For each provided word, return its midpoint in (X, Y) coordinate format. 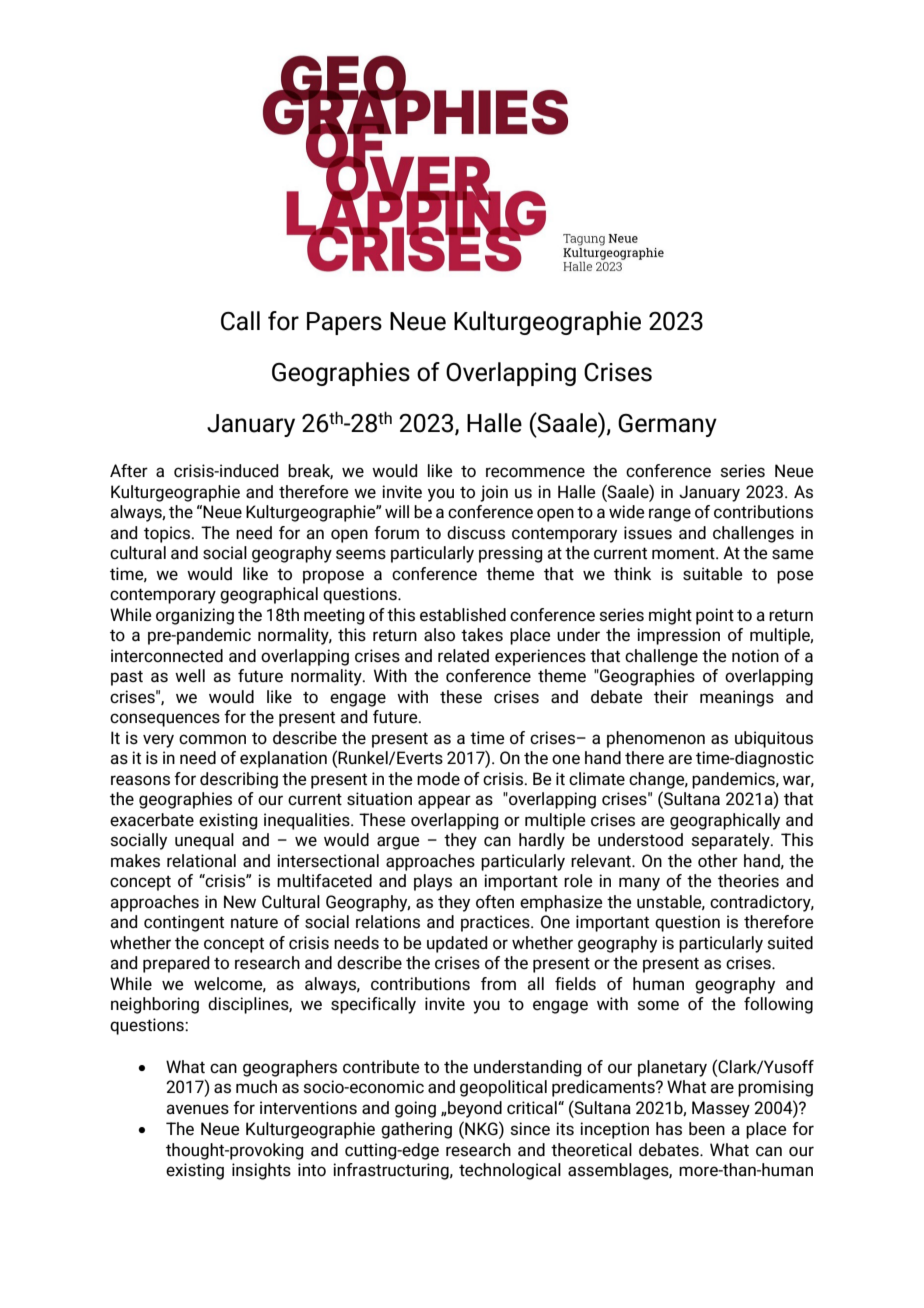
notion (755, 655)
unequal (204, 841)
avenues (197, 1109)
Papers (344, 323)
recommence (535, 472)
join (494, 493)
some (658, 1005)
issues (648, 533)
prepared (176, 964)
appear (444, 802)
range (670, 515)
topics (168, 534)
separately (731, 841)
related (463, 656)
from (498, 983)
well (190, 676)
